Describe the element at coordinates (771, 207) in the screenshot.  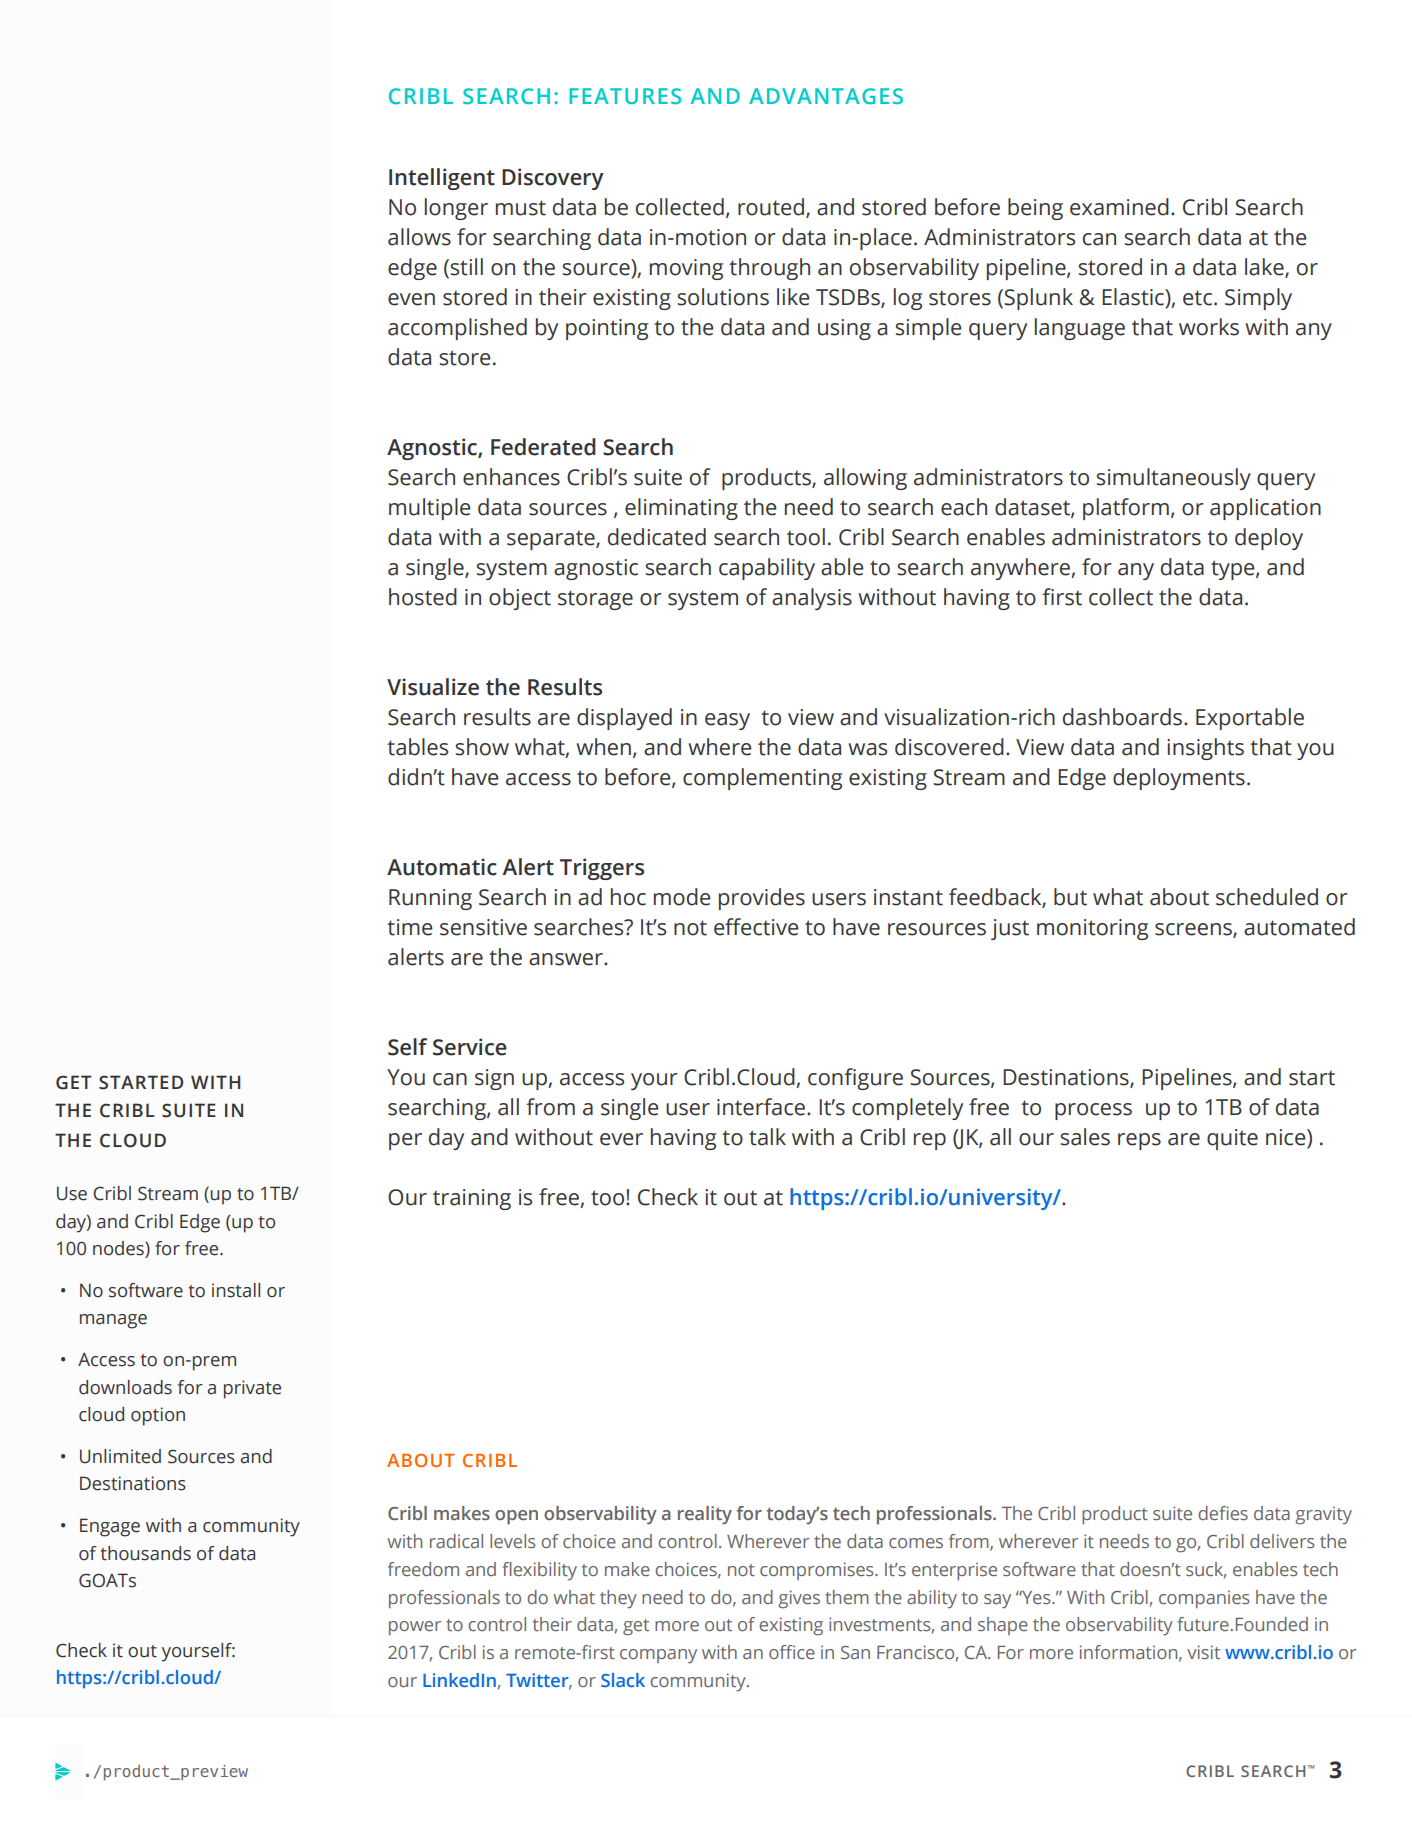
I see `routed` at that location.
